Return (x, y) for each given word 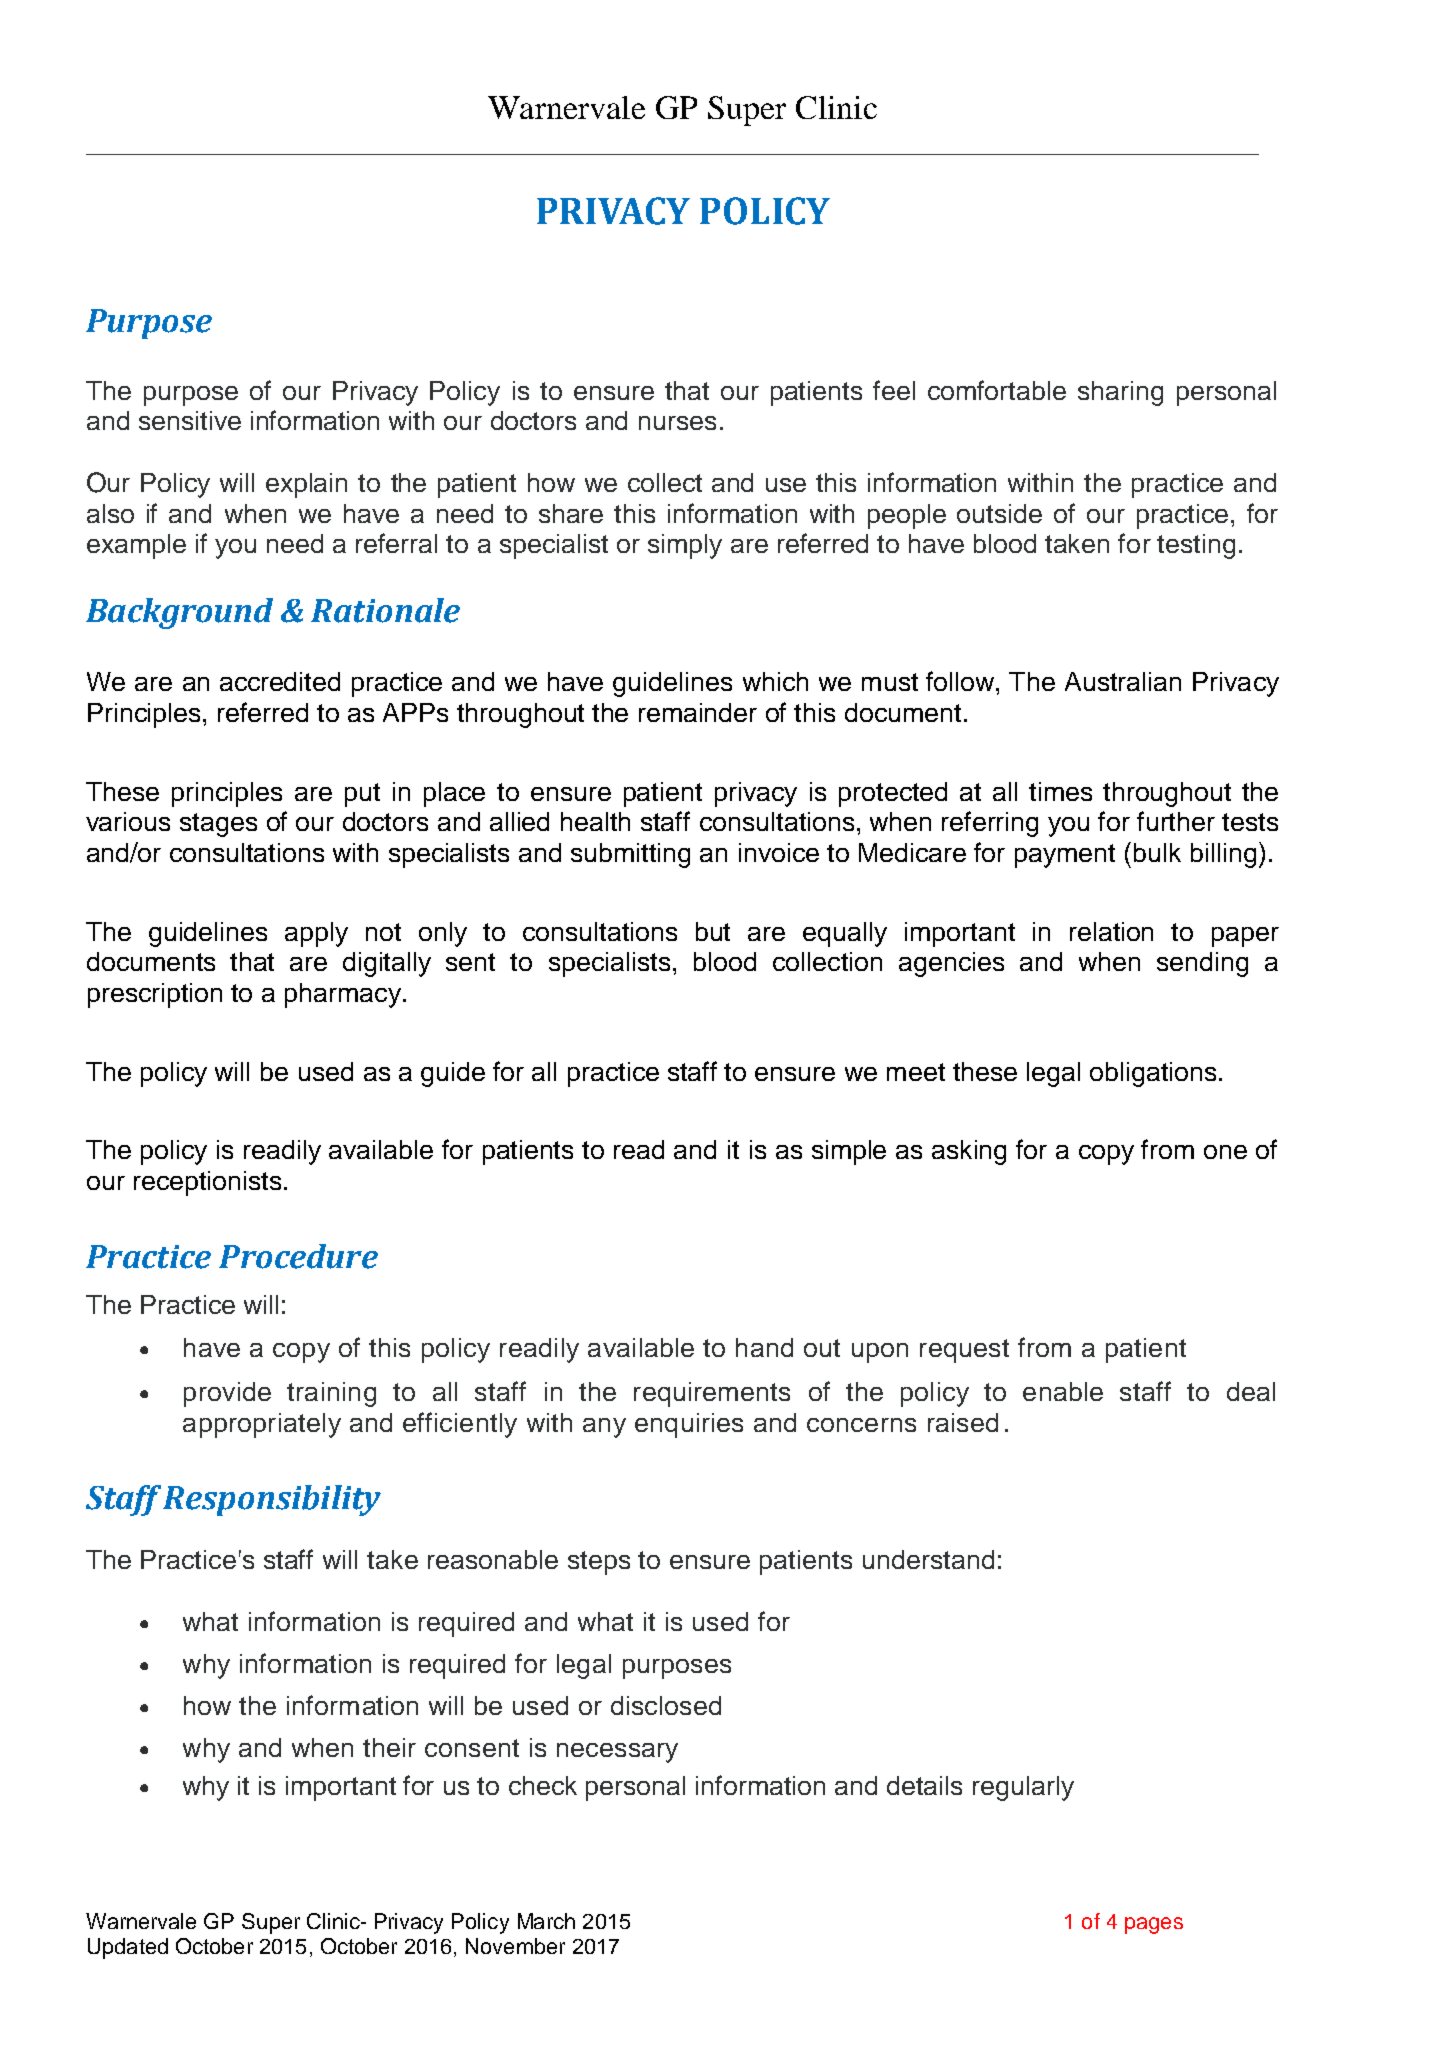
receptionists (207, 1183)
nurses (677, 423)
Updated (128, 1948)
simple (849, 1152)
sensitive (190, 420)
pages (1154, 1925)
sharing (1120, 393)
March (546, 1921)
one (1225, 1152)
